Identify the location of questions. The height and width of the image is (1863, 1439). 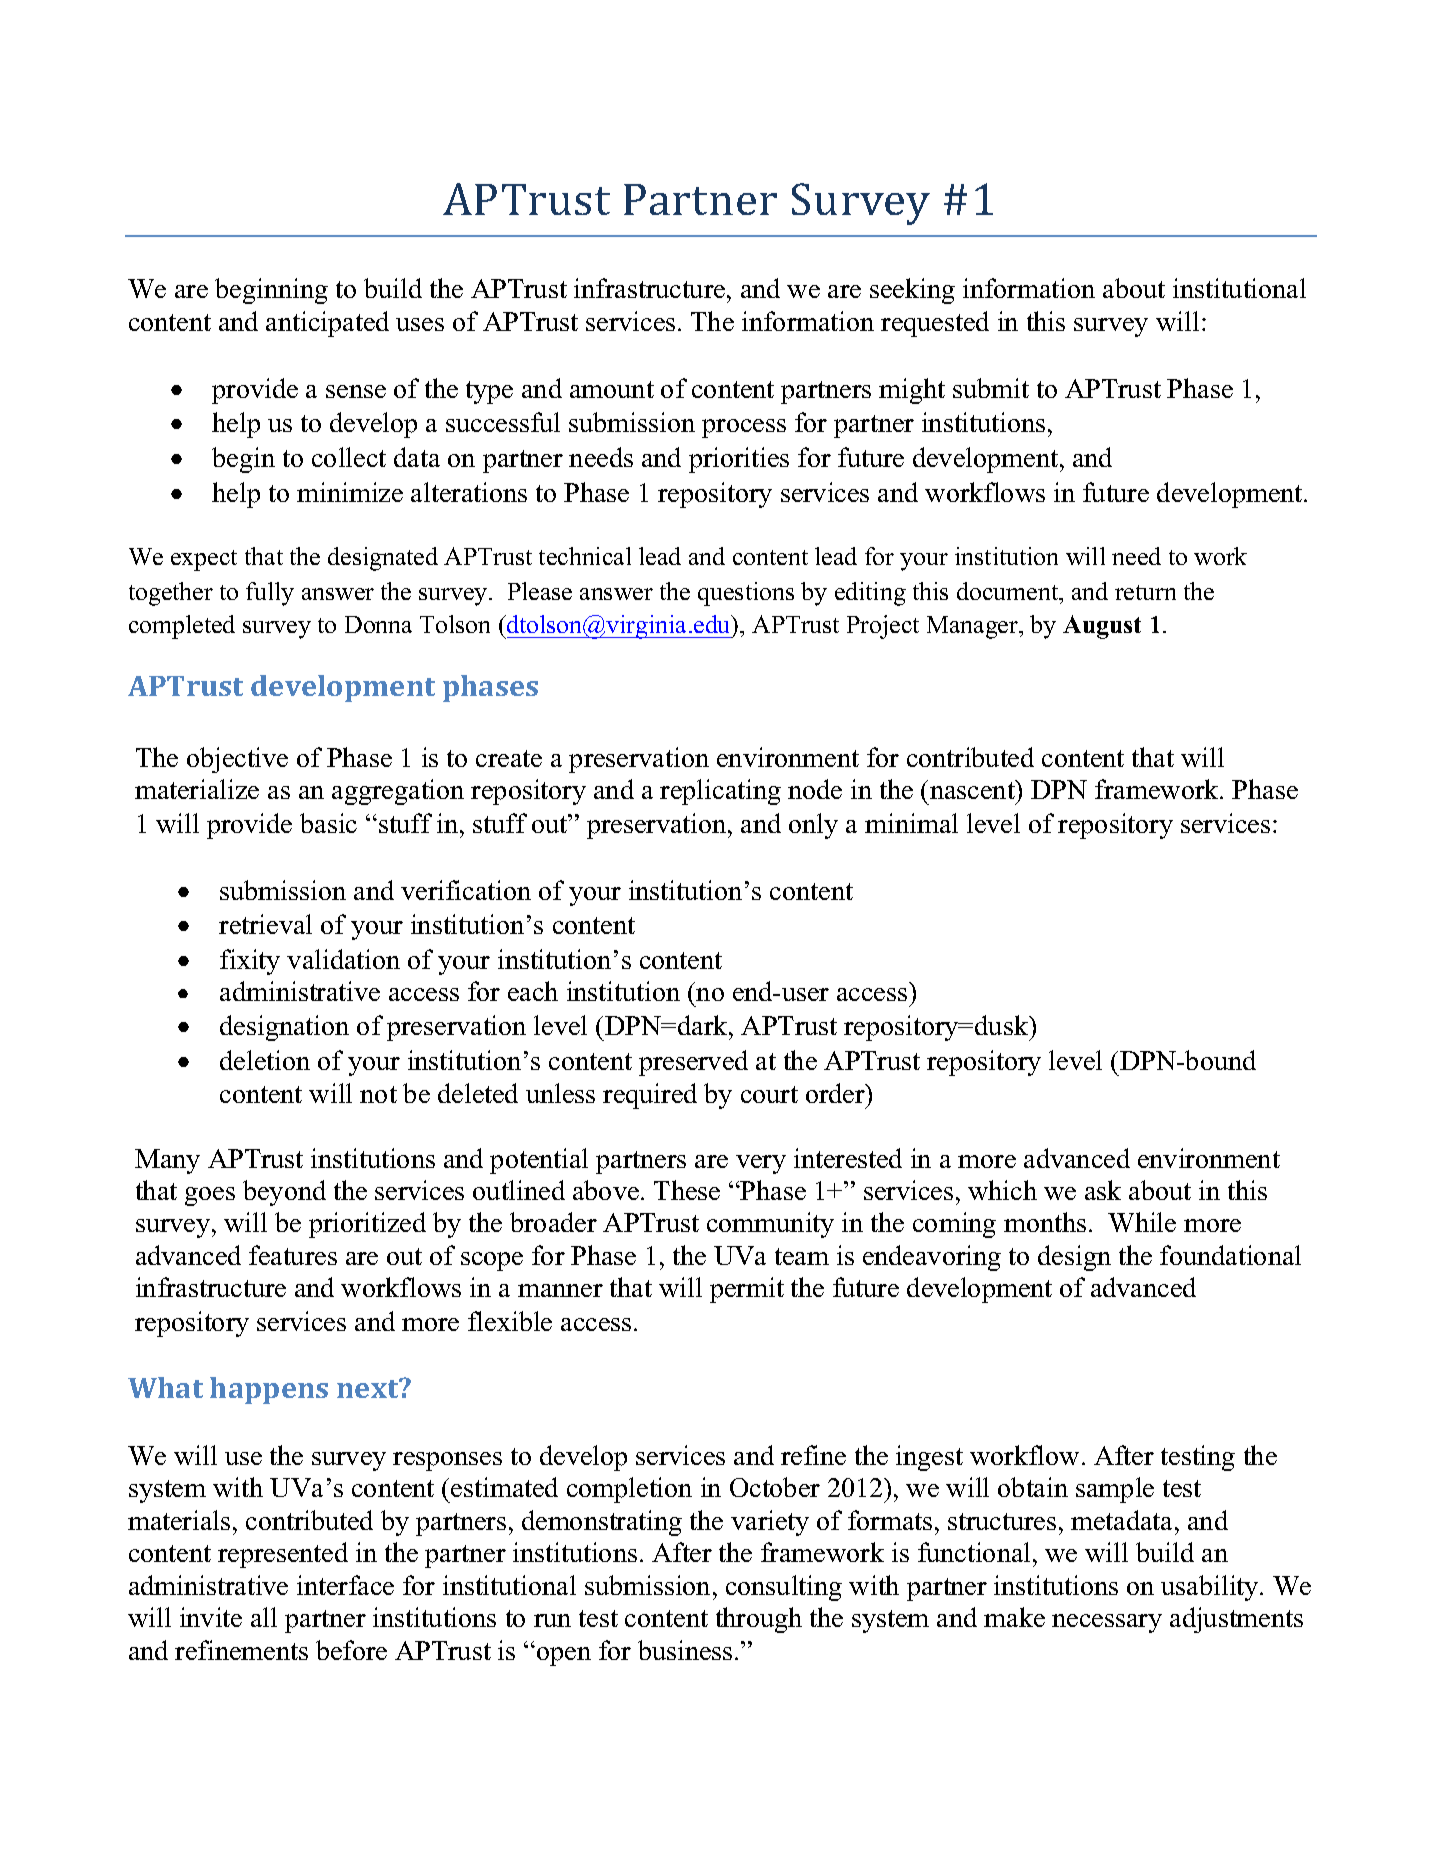
(746, 594).
